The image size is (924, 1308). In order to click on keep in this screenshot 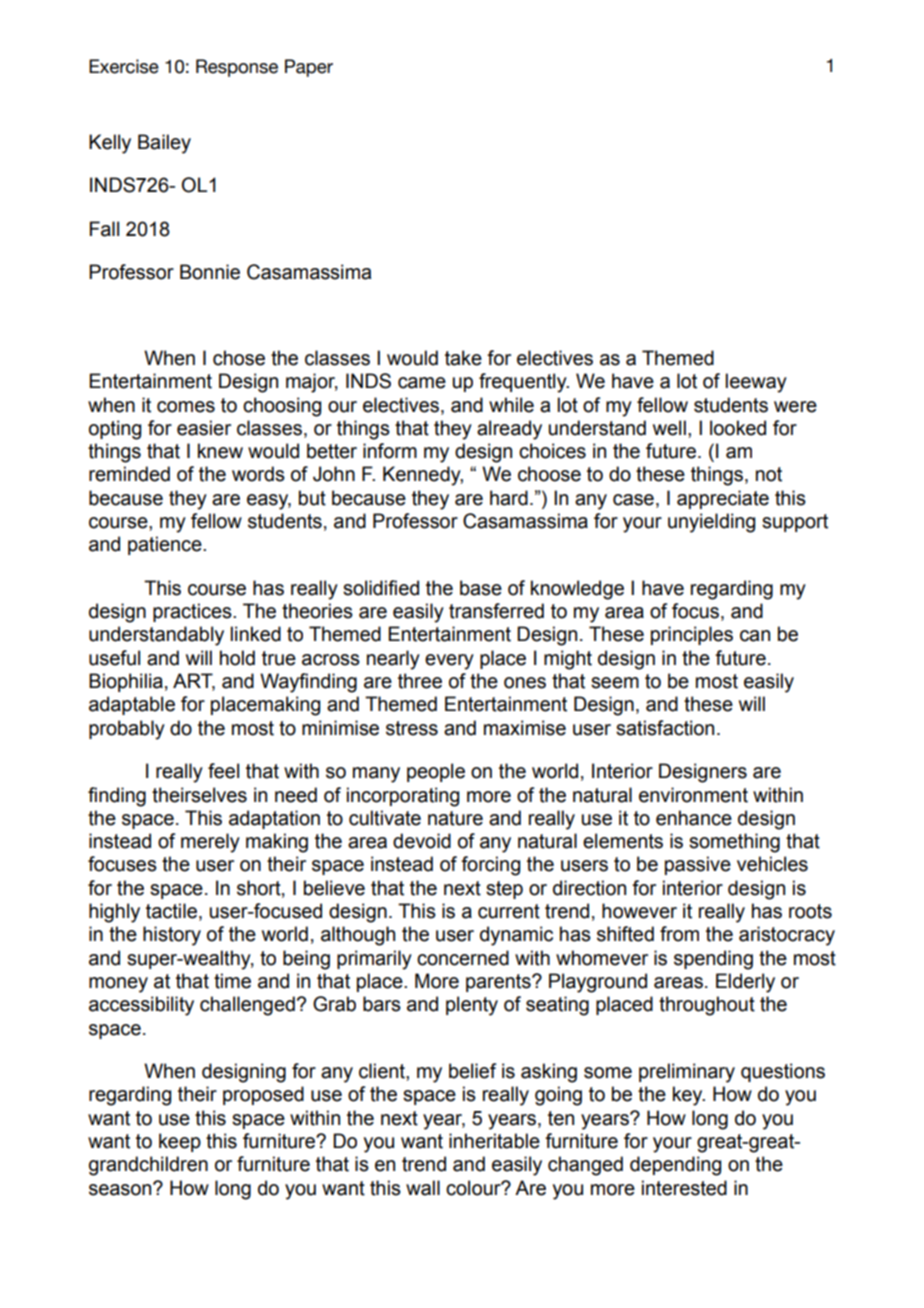, I will do `click(180, 1142)`.
